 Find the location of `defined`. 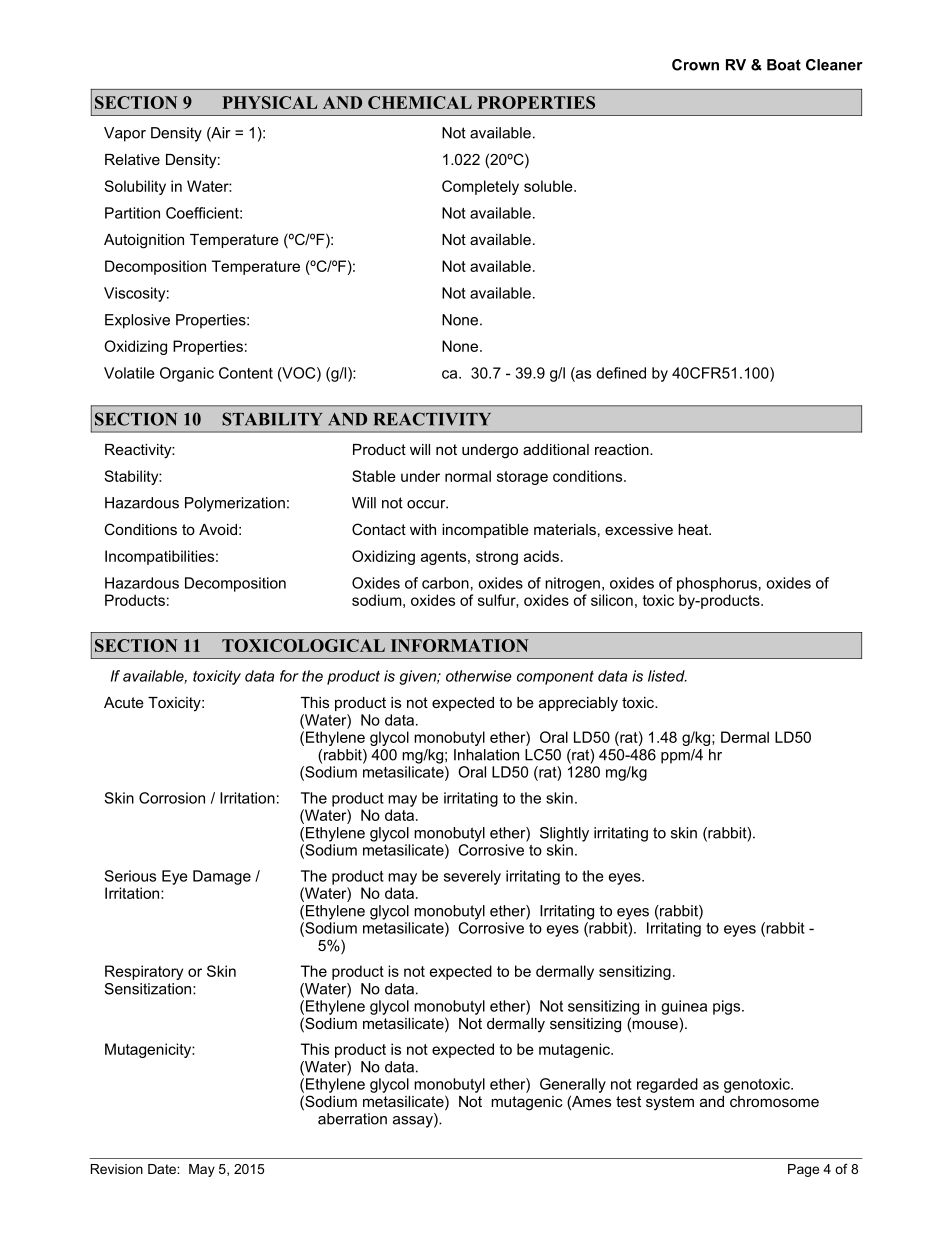

defined is located at coordinates (621, 373).
